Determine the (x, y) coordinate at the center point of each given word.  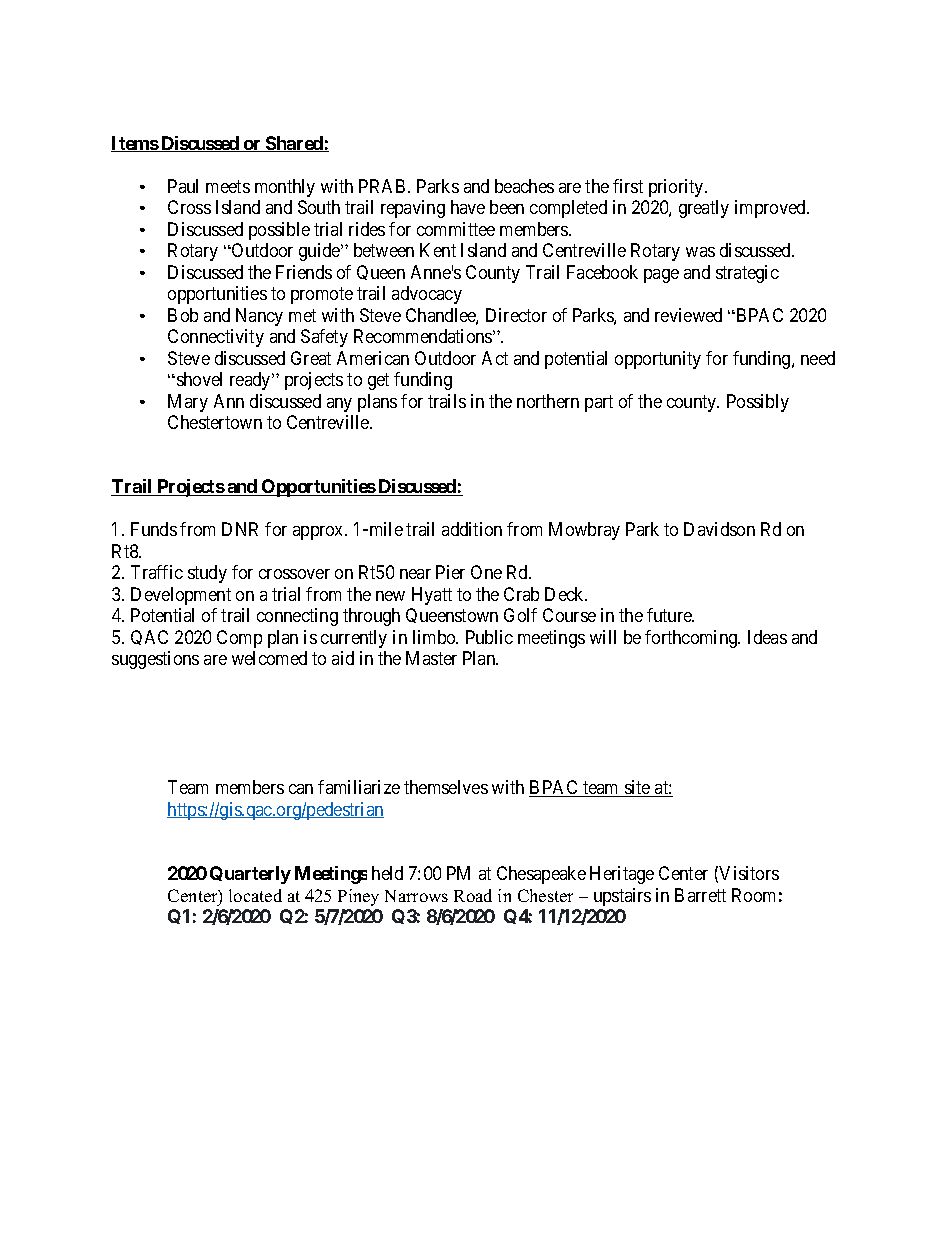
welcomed (269, 658)
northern (548, 401)
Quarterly (250, 875)
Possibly (758, 403)
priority (677, 188)
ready (251, 381)
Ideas (767, 637)
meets (228, 186)
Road (473, 895)
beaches (524, 186)
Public (489, 637)
